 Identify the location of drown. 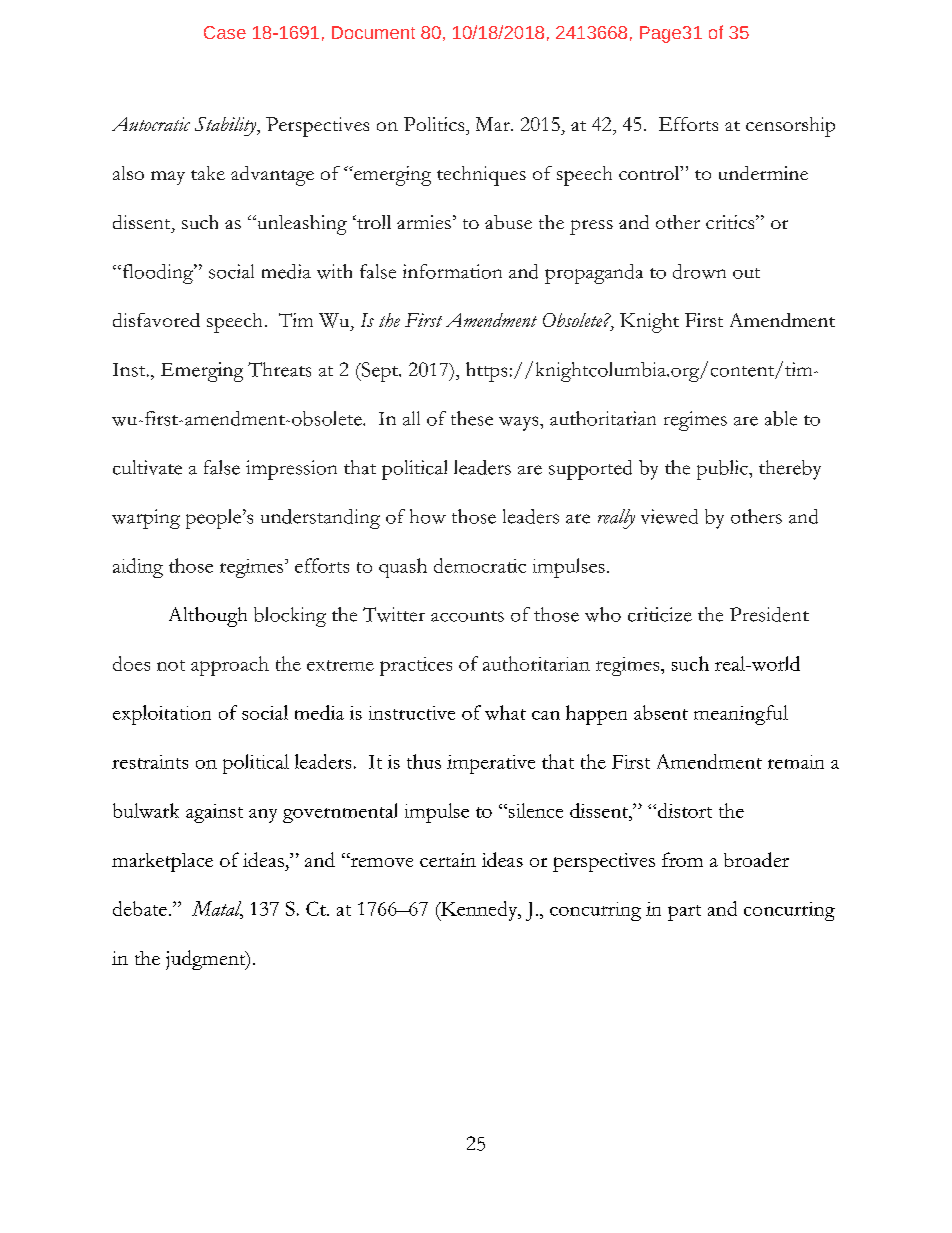
(699, 271).
